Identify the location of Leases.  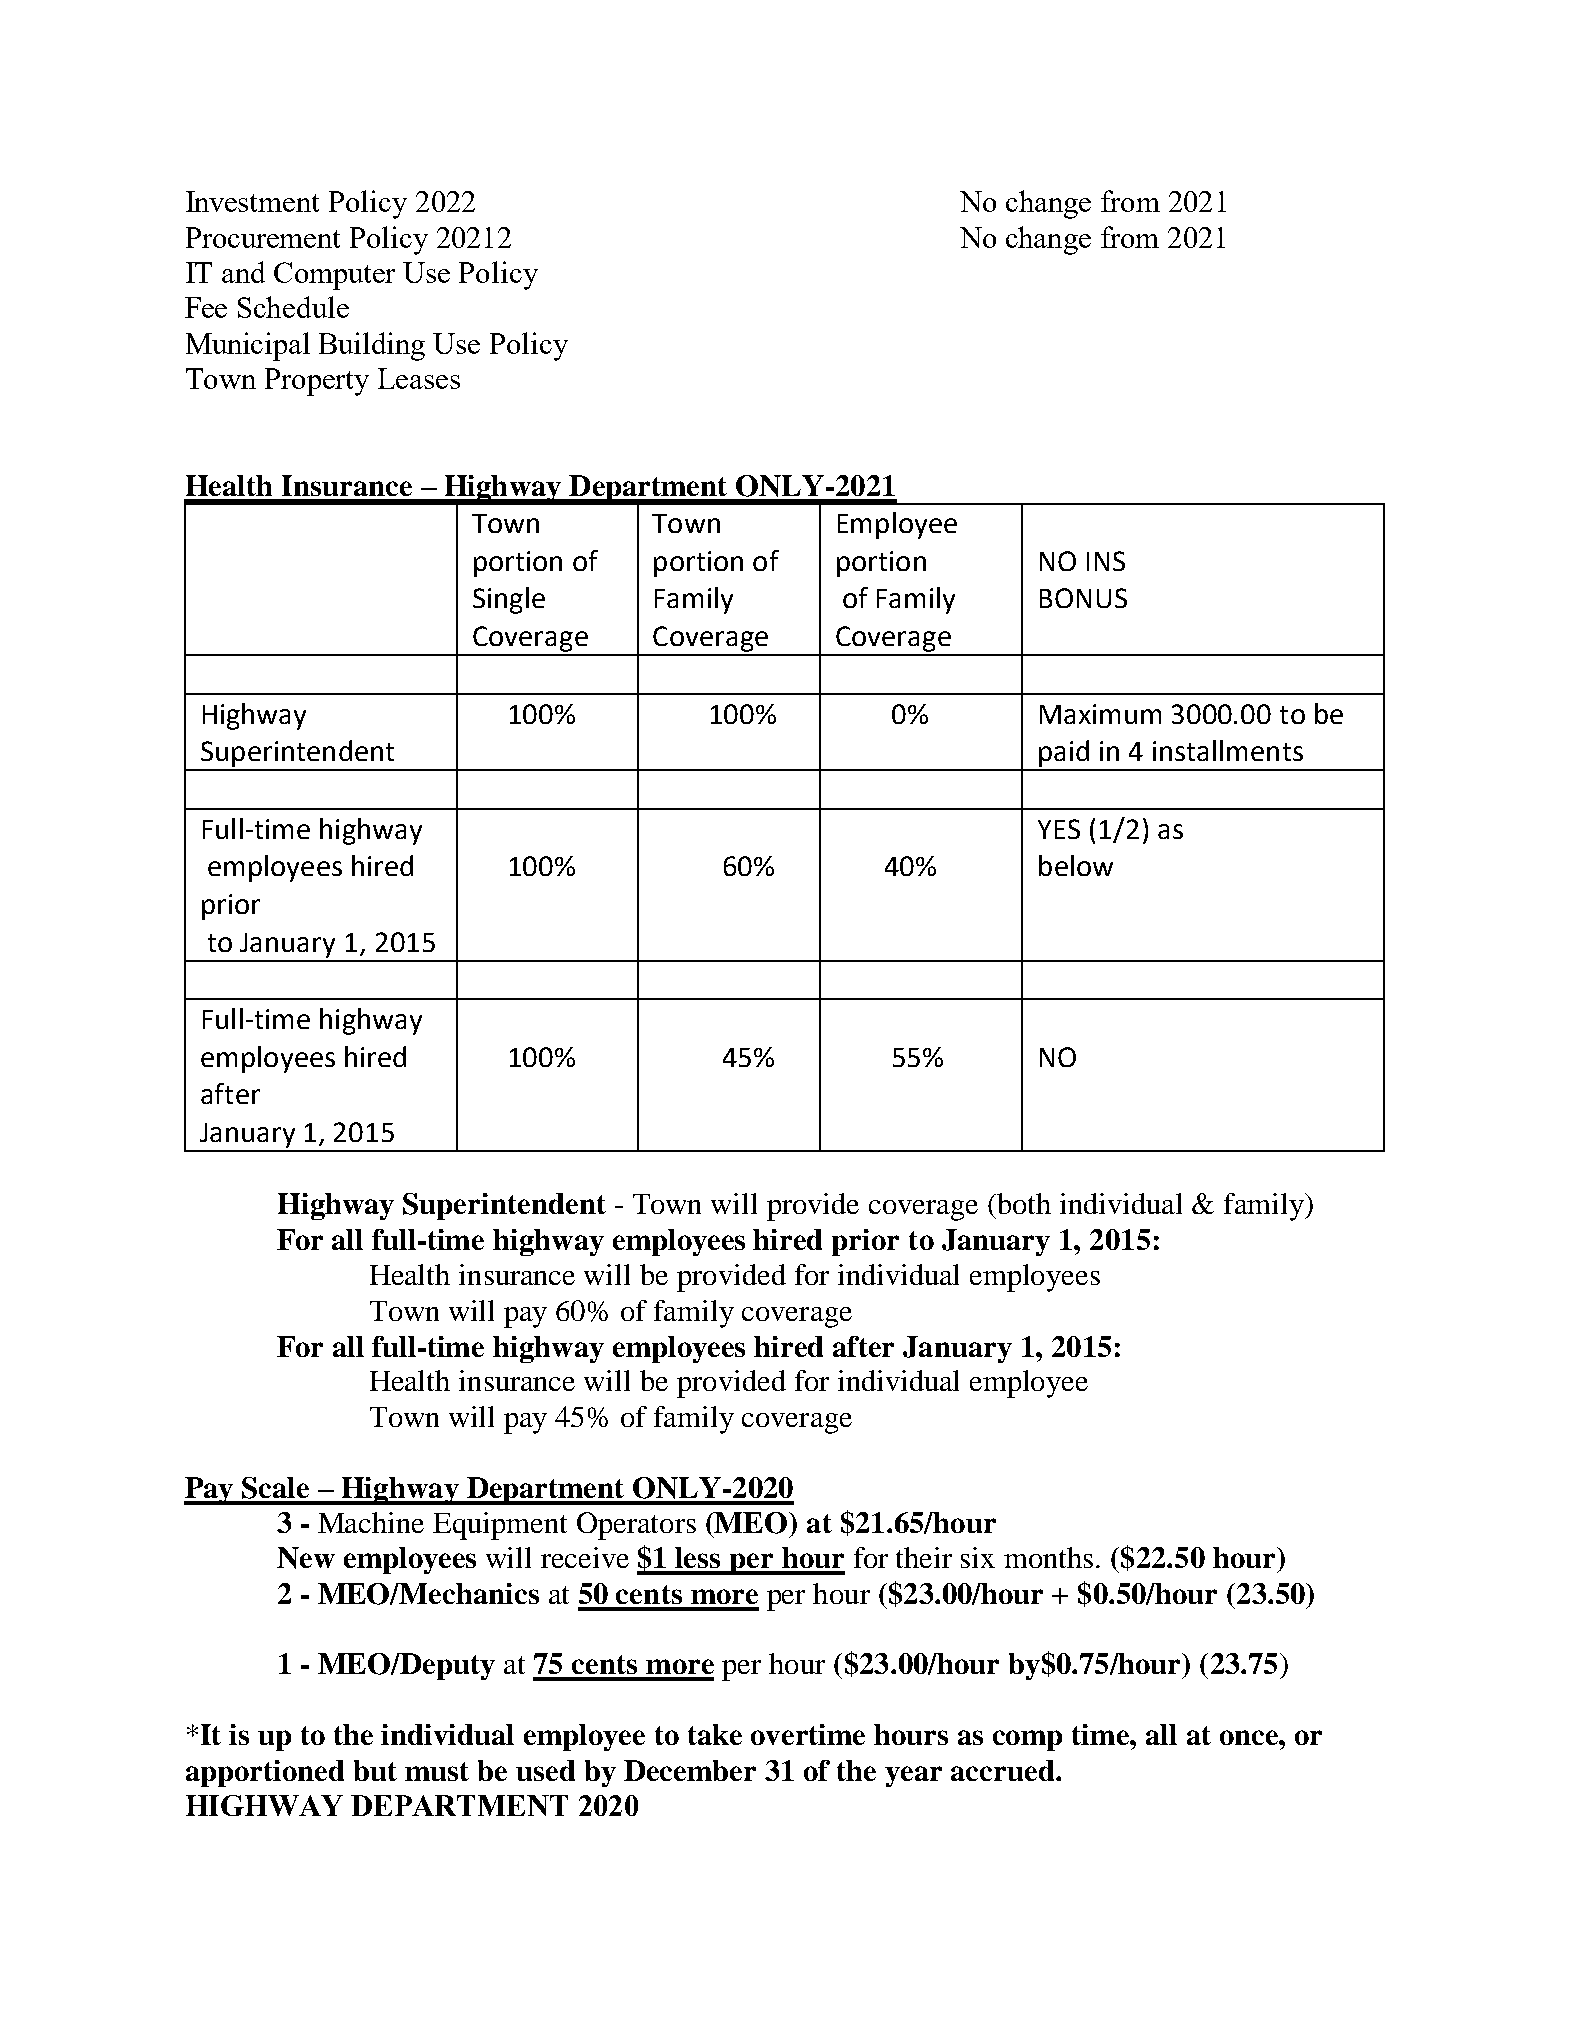
(419, 378).
